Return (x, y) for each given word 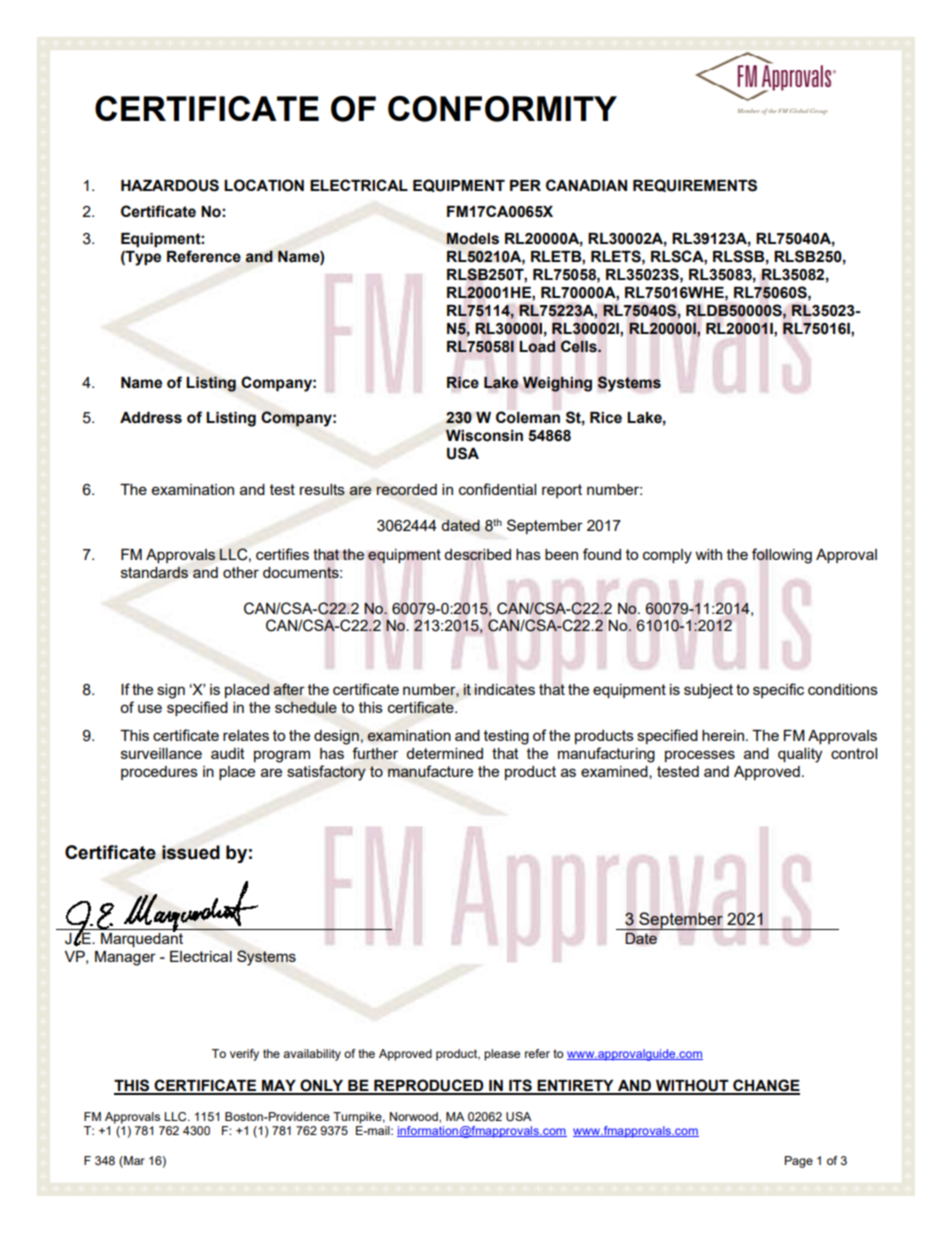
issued (191, 852)
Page (799, 1162)
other (241, 572)
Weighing (557, 384)
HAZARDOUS (170, 185)
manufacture (430, 771)
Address (151, 418)
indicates (504, 689)
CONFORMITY (502, 109)
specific (778, 690)
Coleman (528, 417)
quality (800, 755)
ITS (520, 1086)
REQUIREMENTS (695, 185)
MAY (279, 1087)
